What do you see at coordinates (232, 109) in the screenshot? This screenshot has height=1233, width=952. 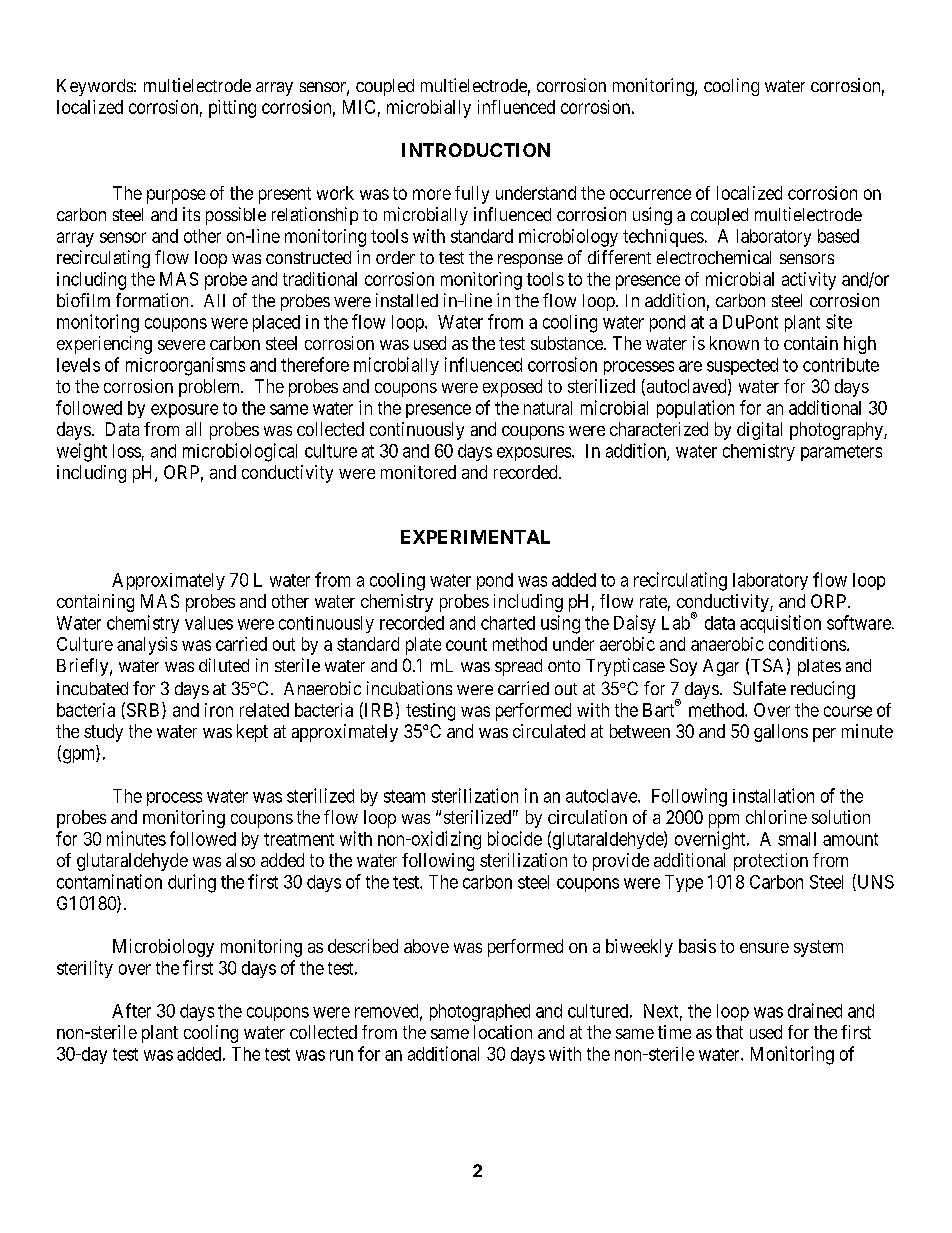 I see `pitting` at bounding box center [232, 109].
